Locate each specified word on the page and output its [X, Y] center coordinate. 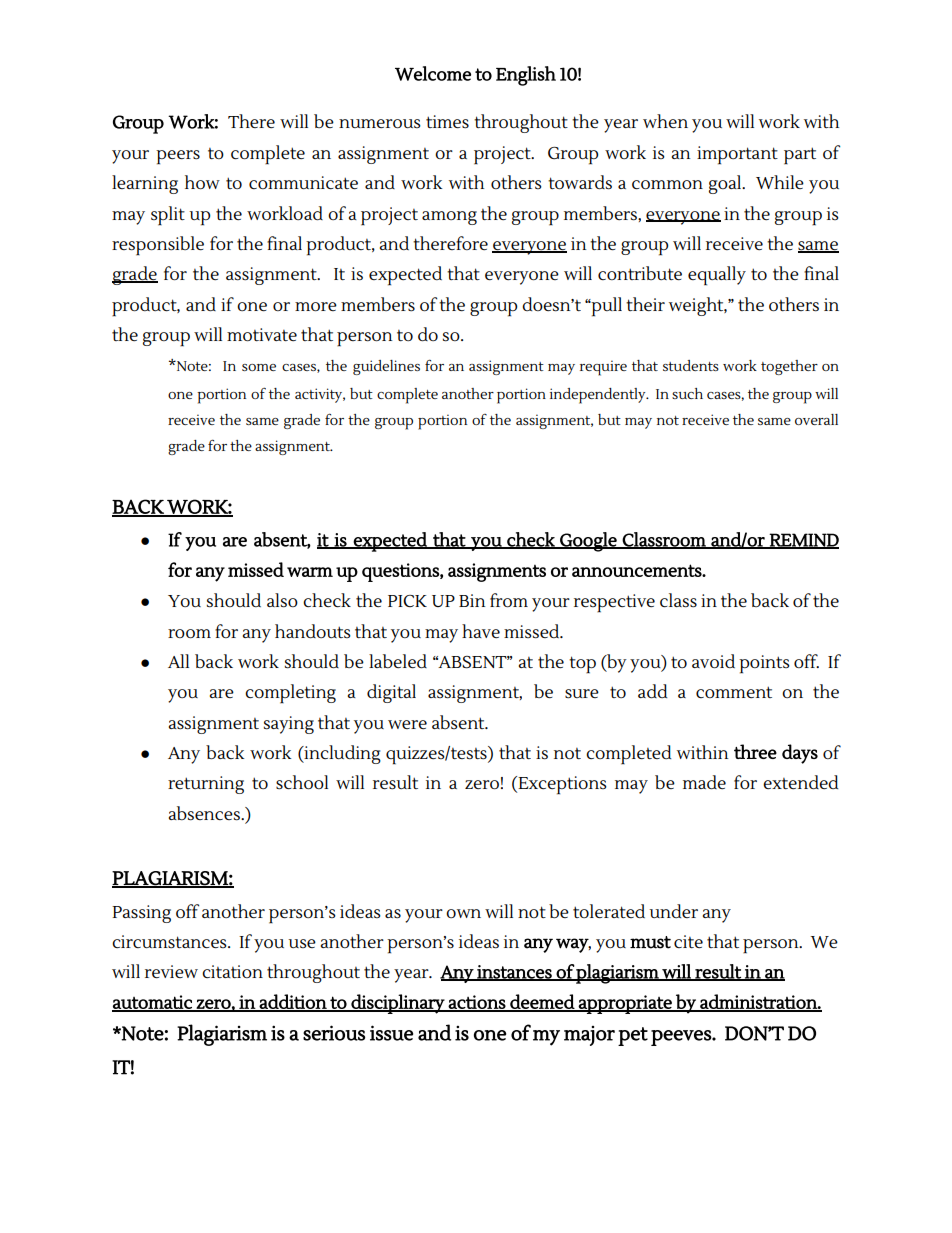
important [737, 155]
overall [816, 419]
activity [320, 395]
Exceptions [561, 785]
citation [232, 971]
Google [588, 542]
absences [205, 813]
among [449, 218]
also [282, 600]
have [481, 631]
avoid [713, 661]
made [704, 782]
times [447, 122]
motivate [262, 334]
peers [178, 157]
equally [717, 276]
